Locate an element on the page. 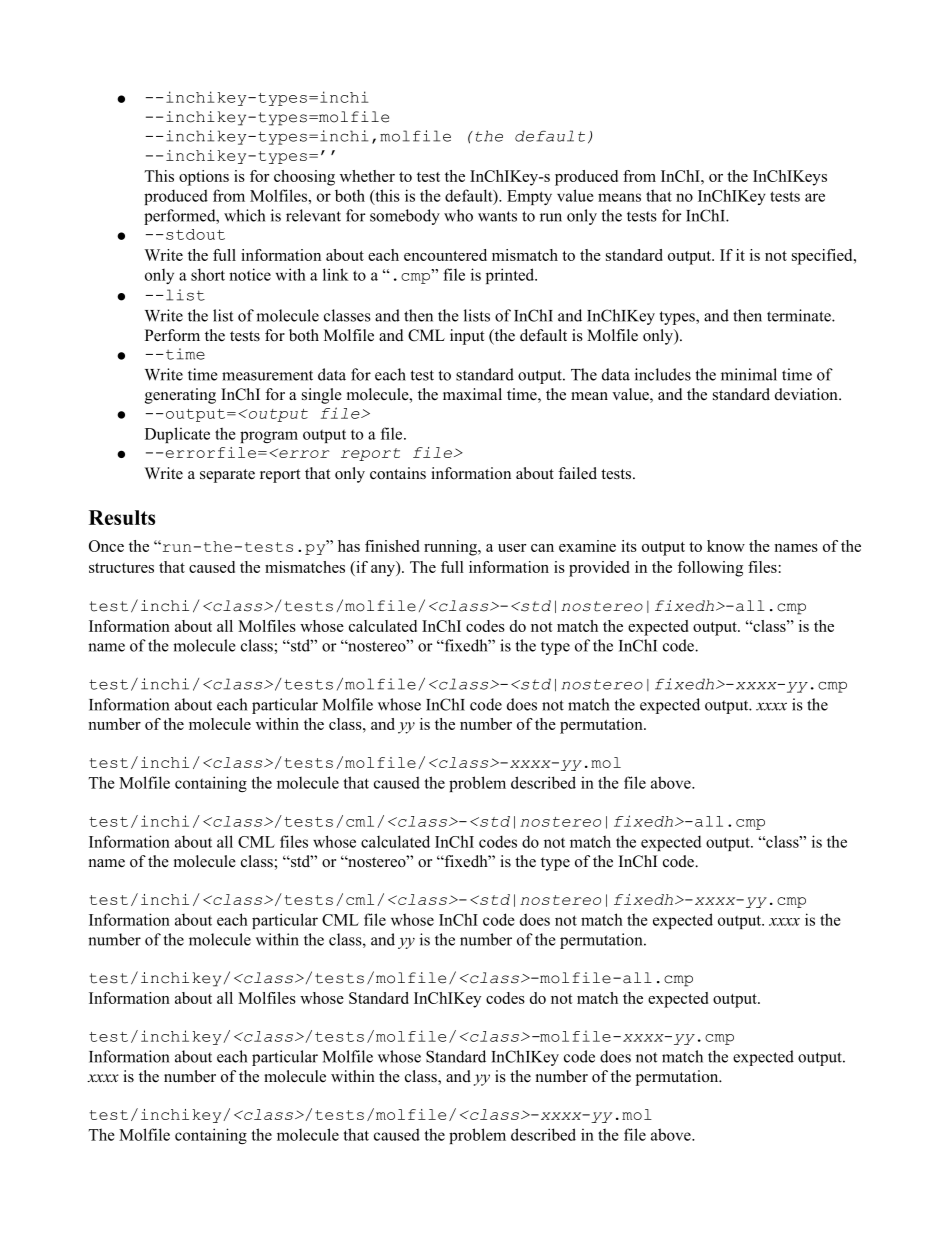 This page has height=1233, width=952. maximal is located at coordinates (472, 394).
